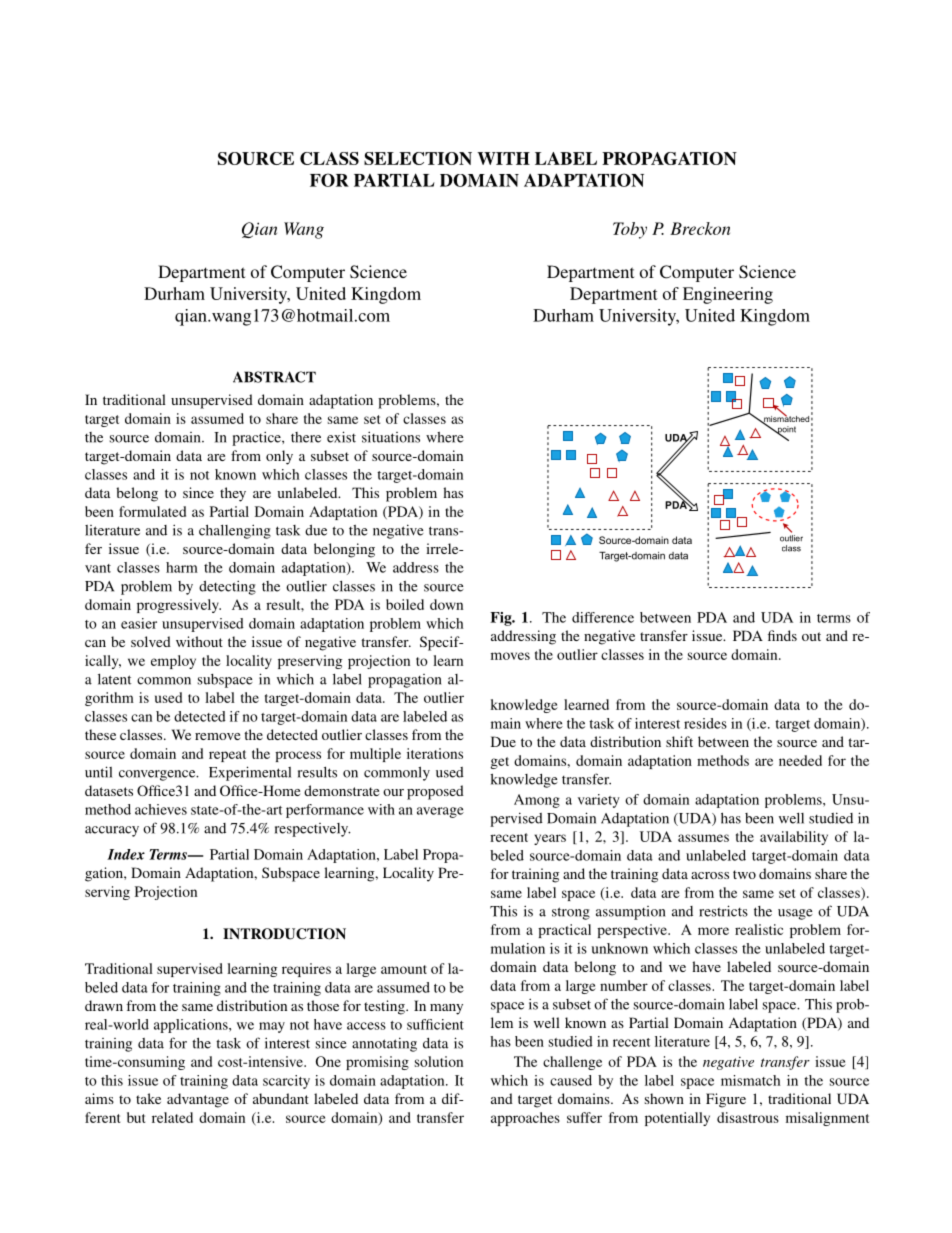  I want to click on Index, so click(126, 854).
